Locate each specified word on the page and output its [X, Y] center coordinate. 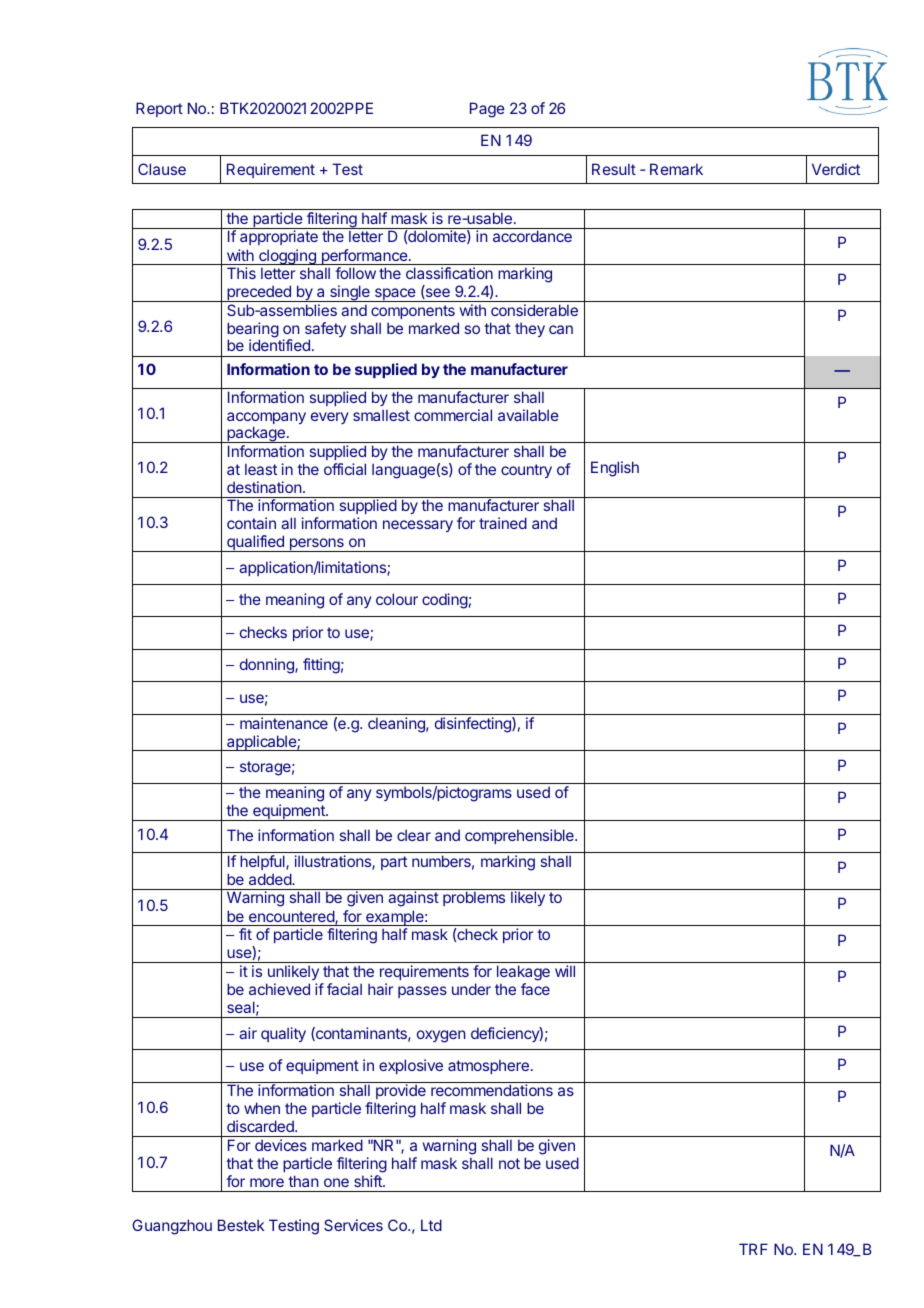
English [615, 469]
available [528, 415]
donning [268, 666]
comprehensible [520, 836]
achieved [279, 989]
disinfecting [474, 725]
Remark [676, 169]
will [565, 971]
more [267, 1182]
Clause [162, 169]
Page [487, 110]
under [471, 989]
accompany [266, 419]
